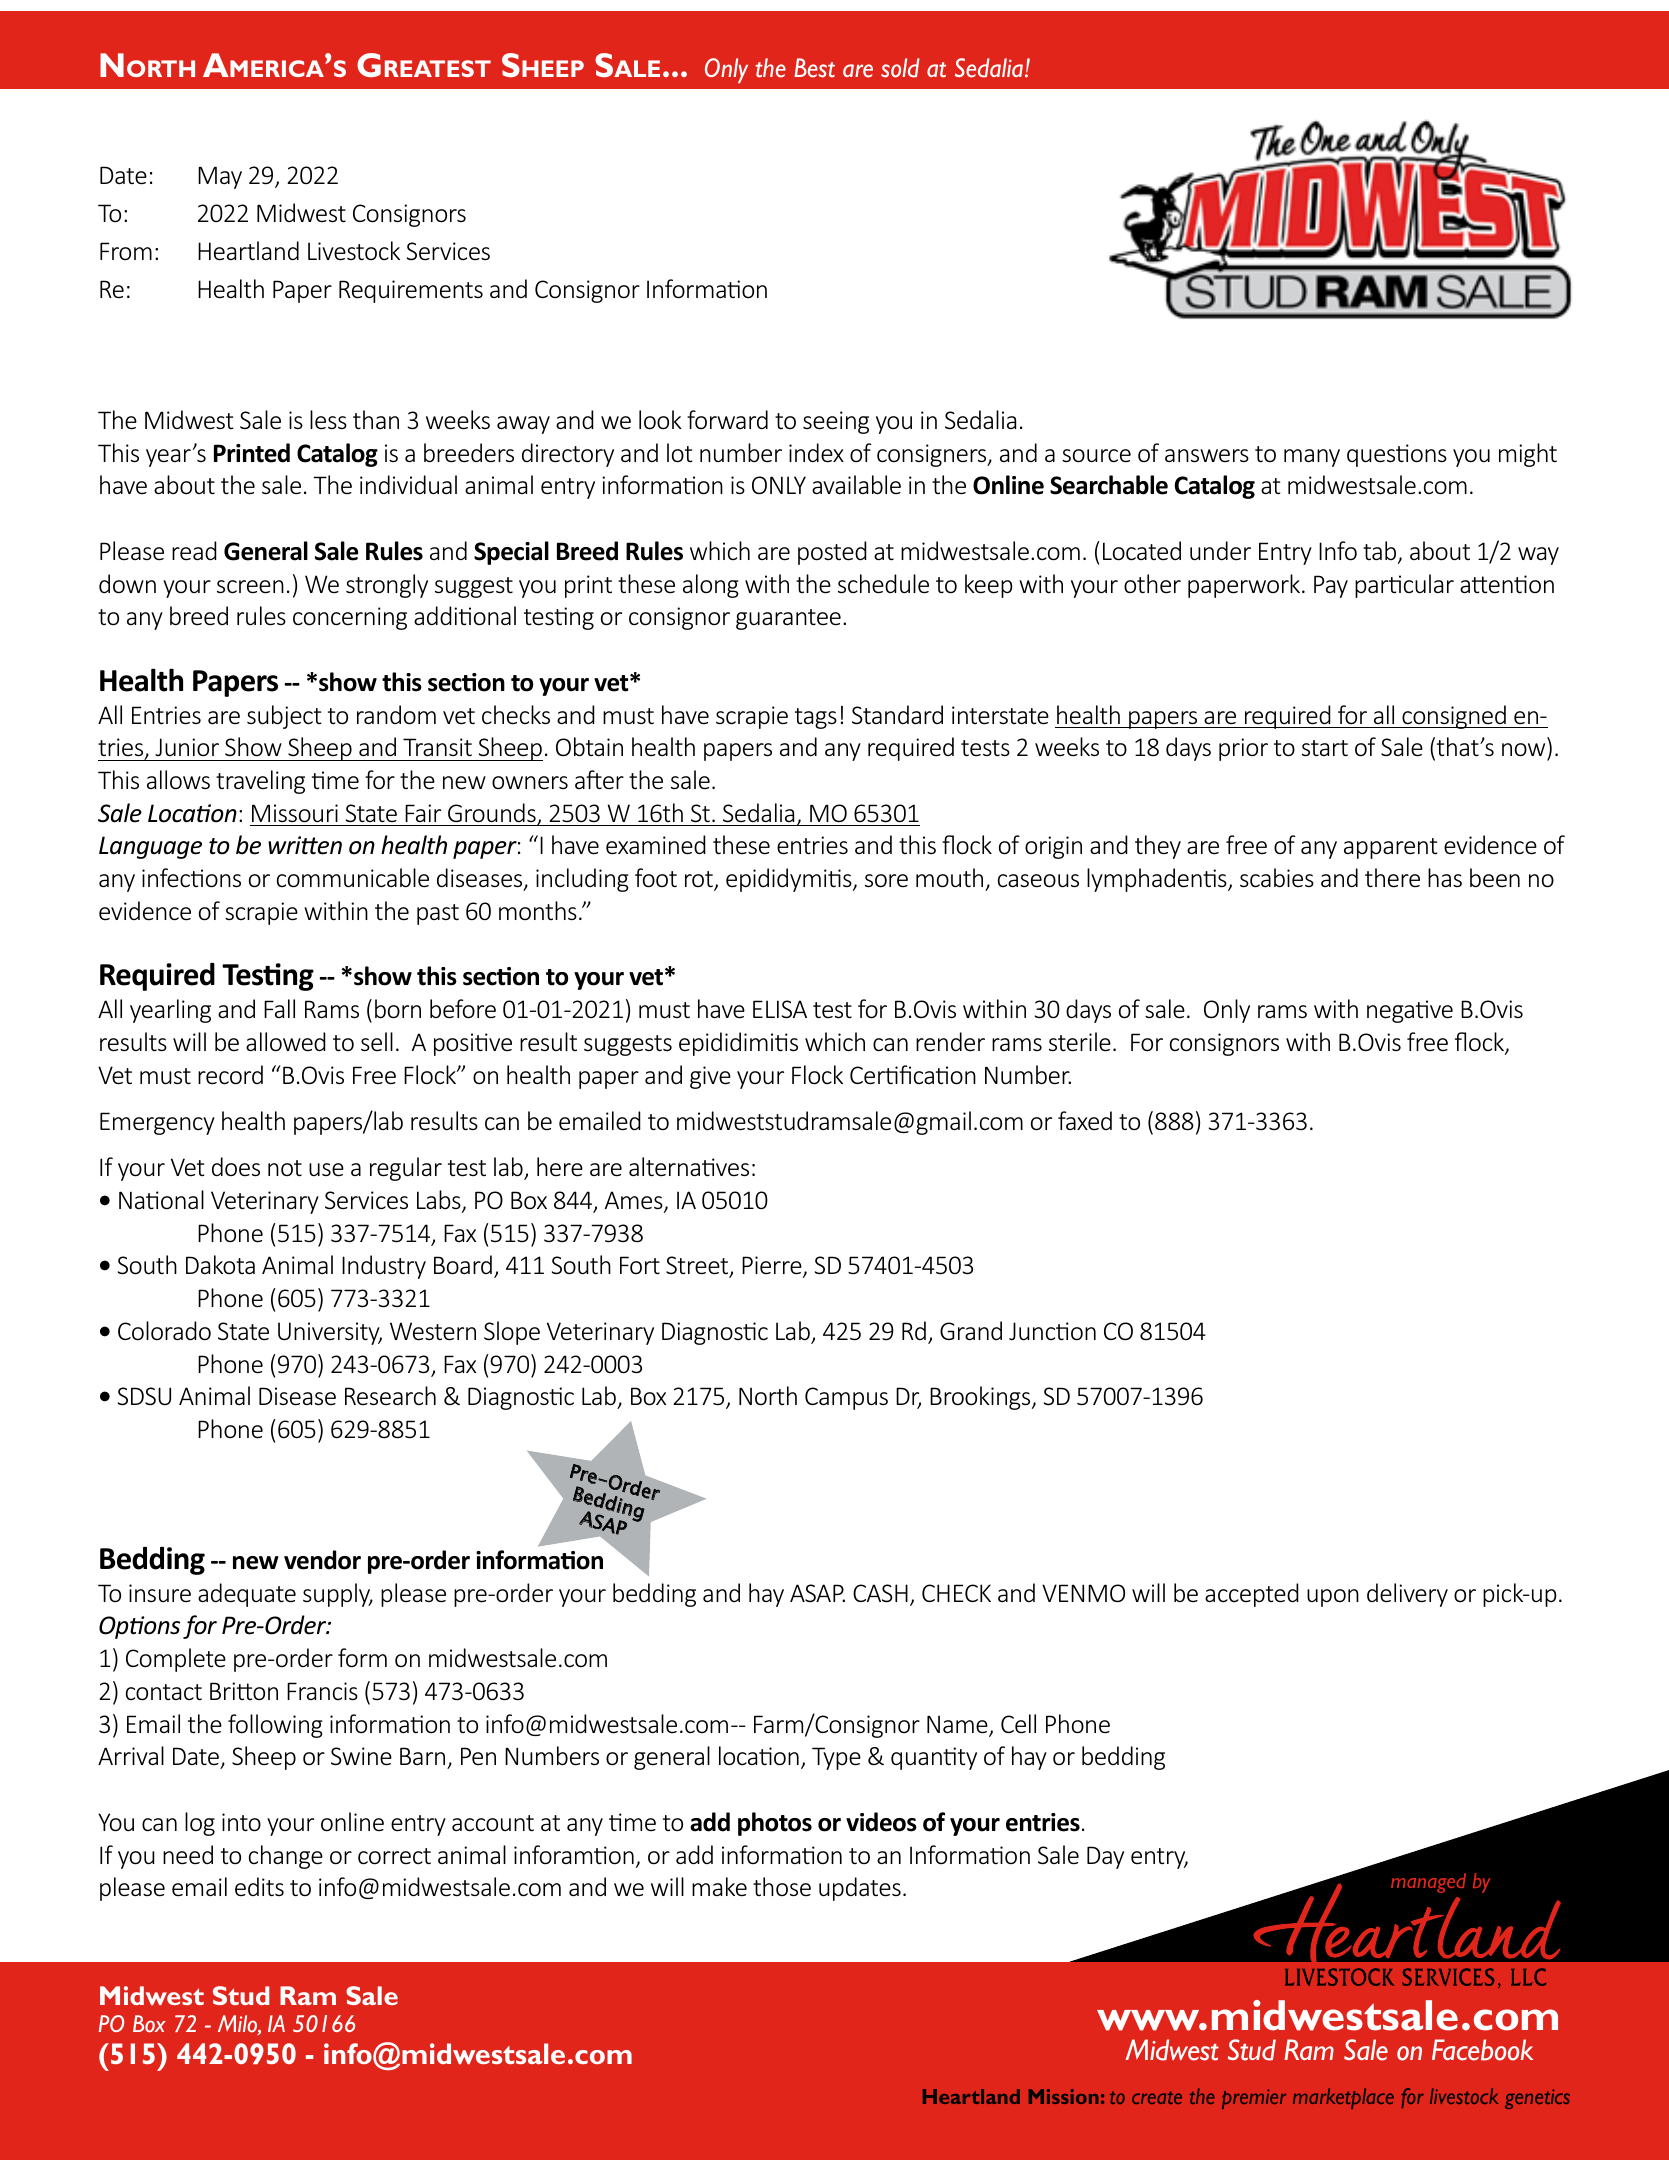 This image has width=1669, height=2160. What do you see at coordinates (1325, 748) in the image?
I see `start` at bounding box center [1325, 748].
